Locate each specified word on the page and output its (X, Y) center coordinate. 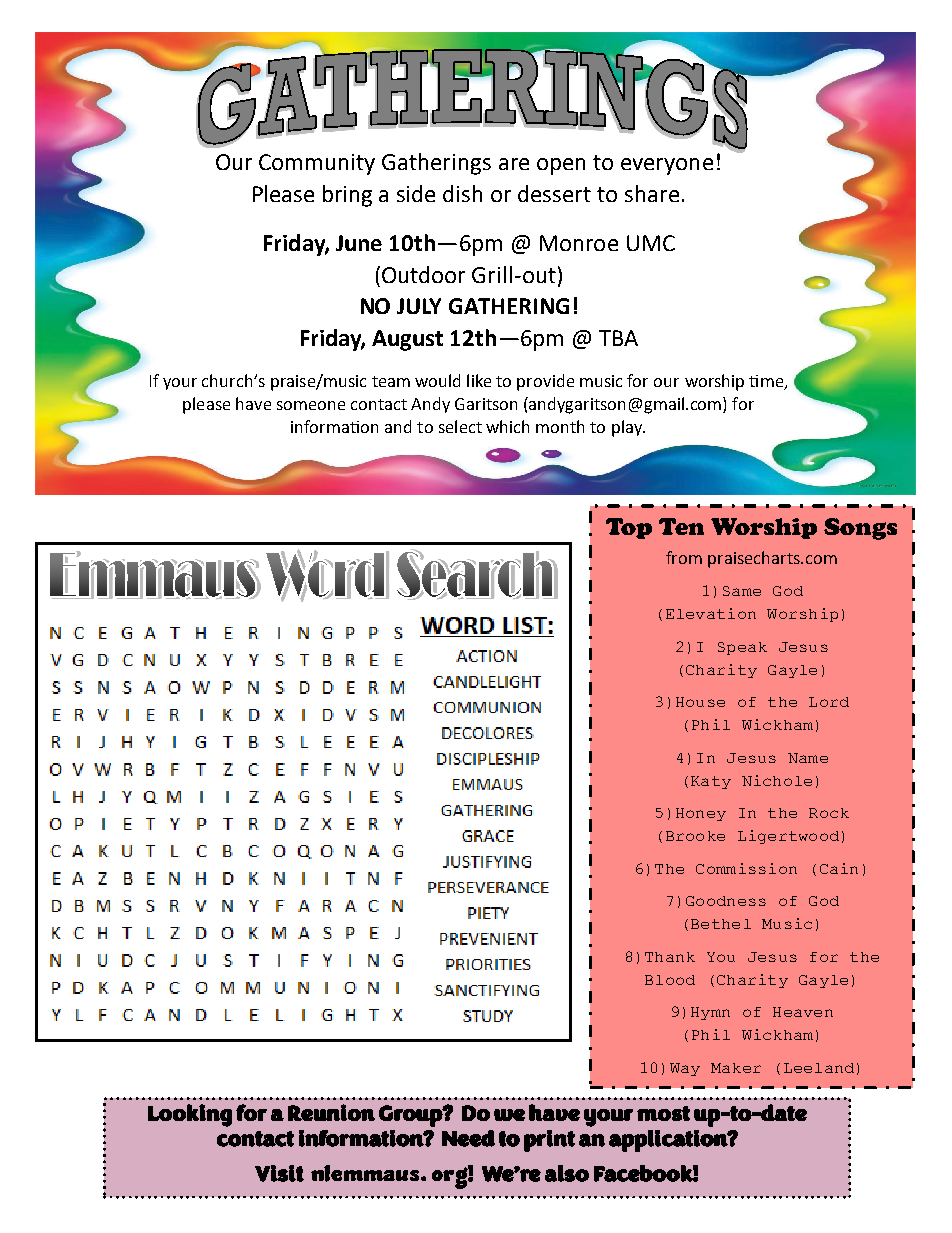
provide (545, 382)
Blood (670, 980)
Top (629, 528)
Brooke (695, 836)
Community (317, 164)
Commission (746, 868)
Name (808, 758)
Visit (279, 1173)
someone (311, 405)
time (767, 382)
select (460, 426)
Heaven (803, 1012)
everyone (667, 166)
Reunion (331, 1112)
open (561, 166)
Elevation (711, 613)
